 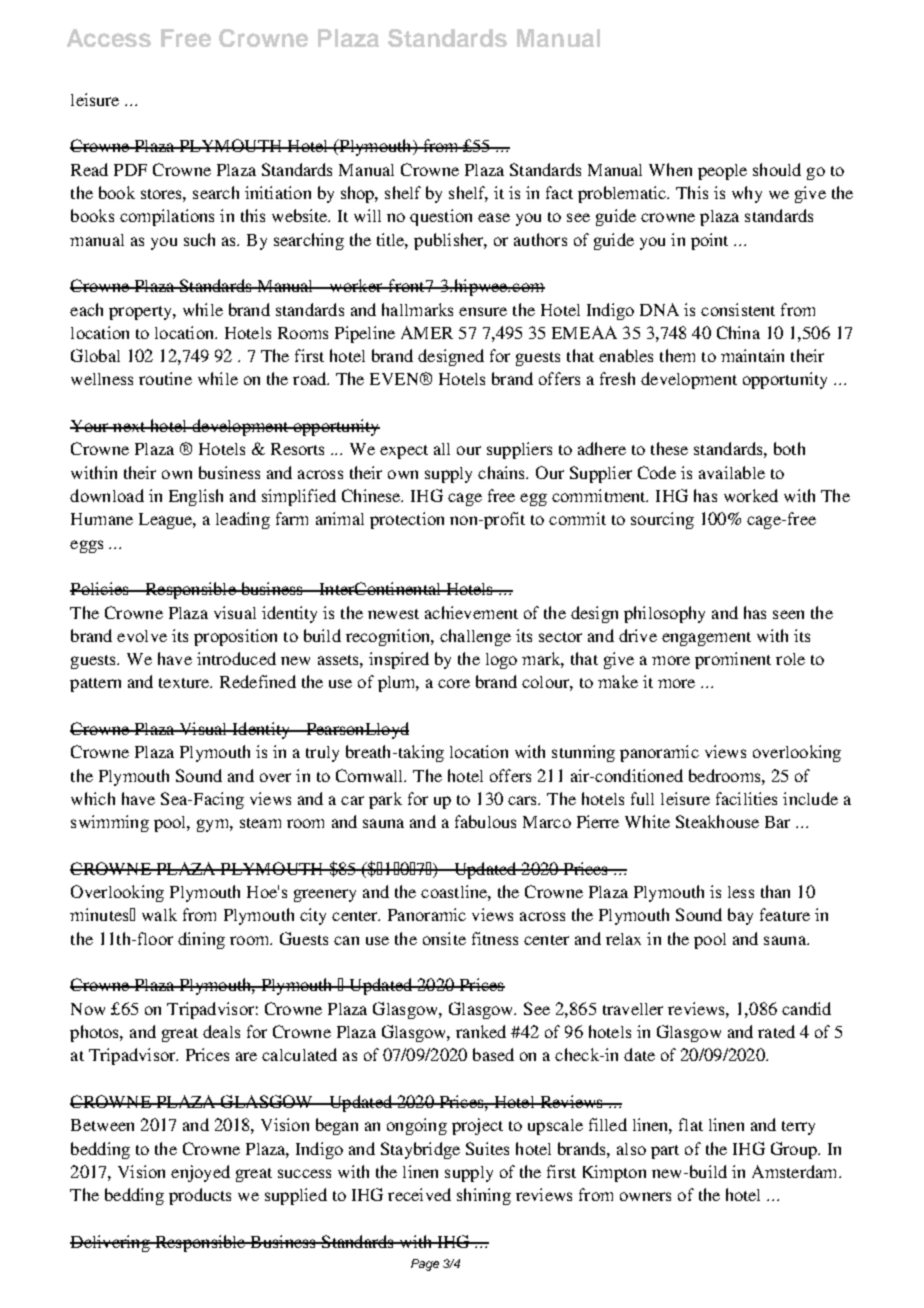 I want to click on Access, so click(x=109, y=38).
